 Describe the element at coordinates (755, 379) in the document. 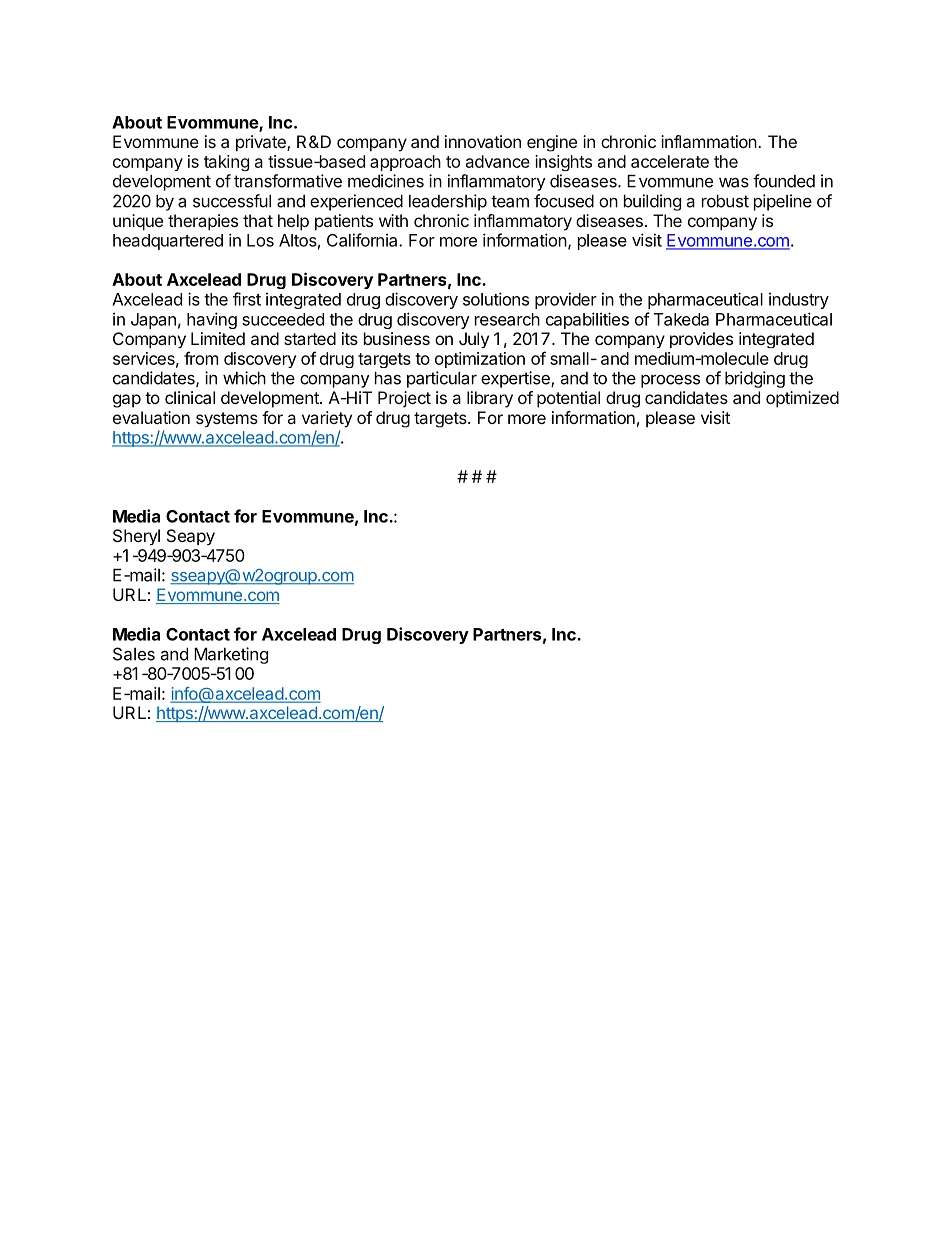

I see `bridging` at that location.
